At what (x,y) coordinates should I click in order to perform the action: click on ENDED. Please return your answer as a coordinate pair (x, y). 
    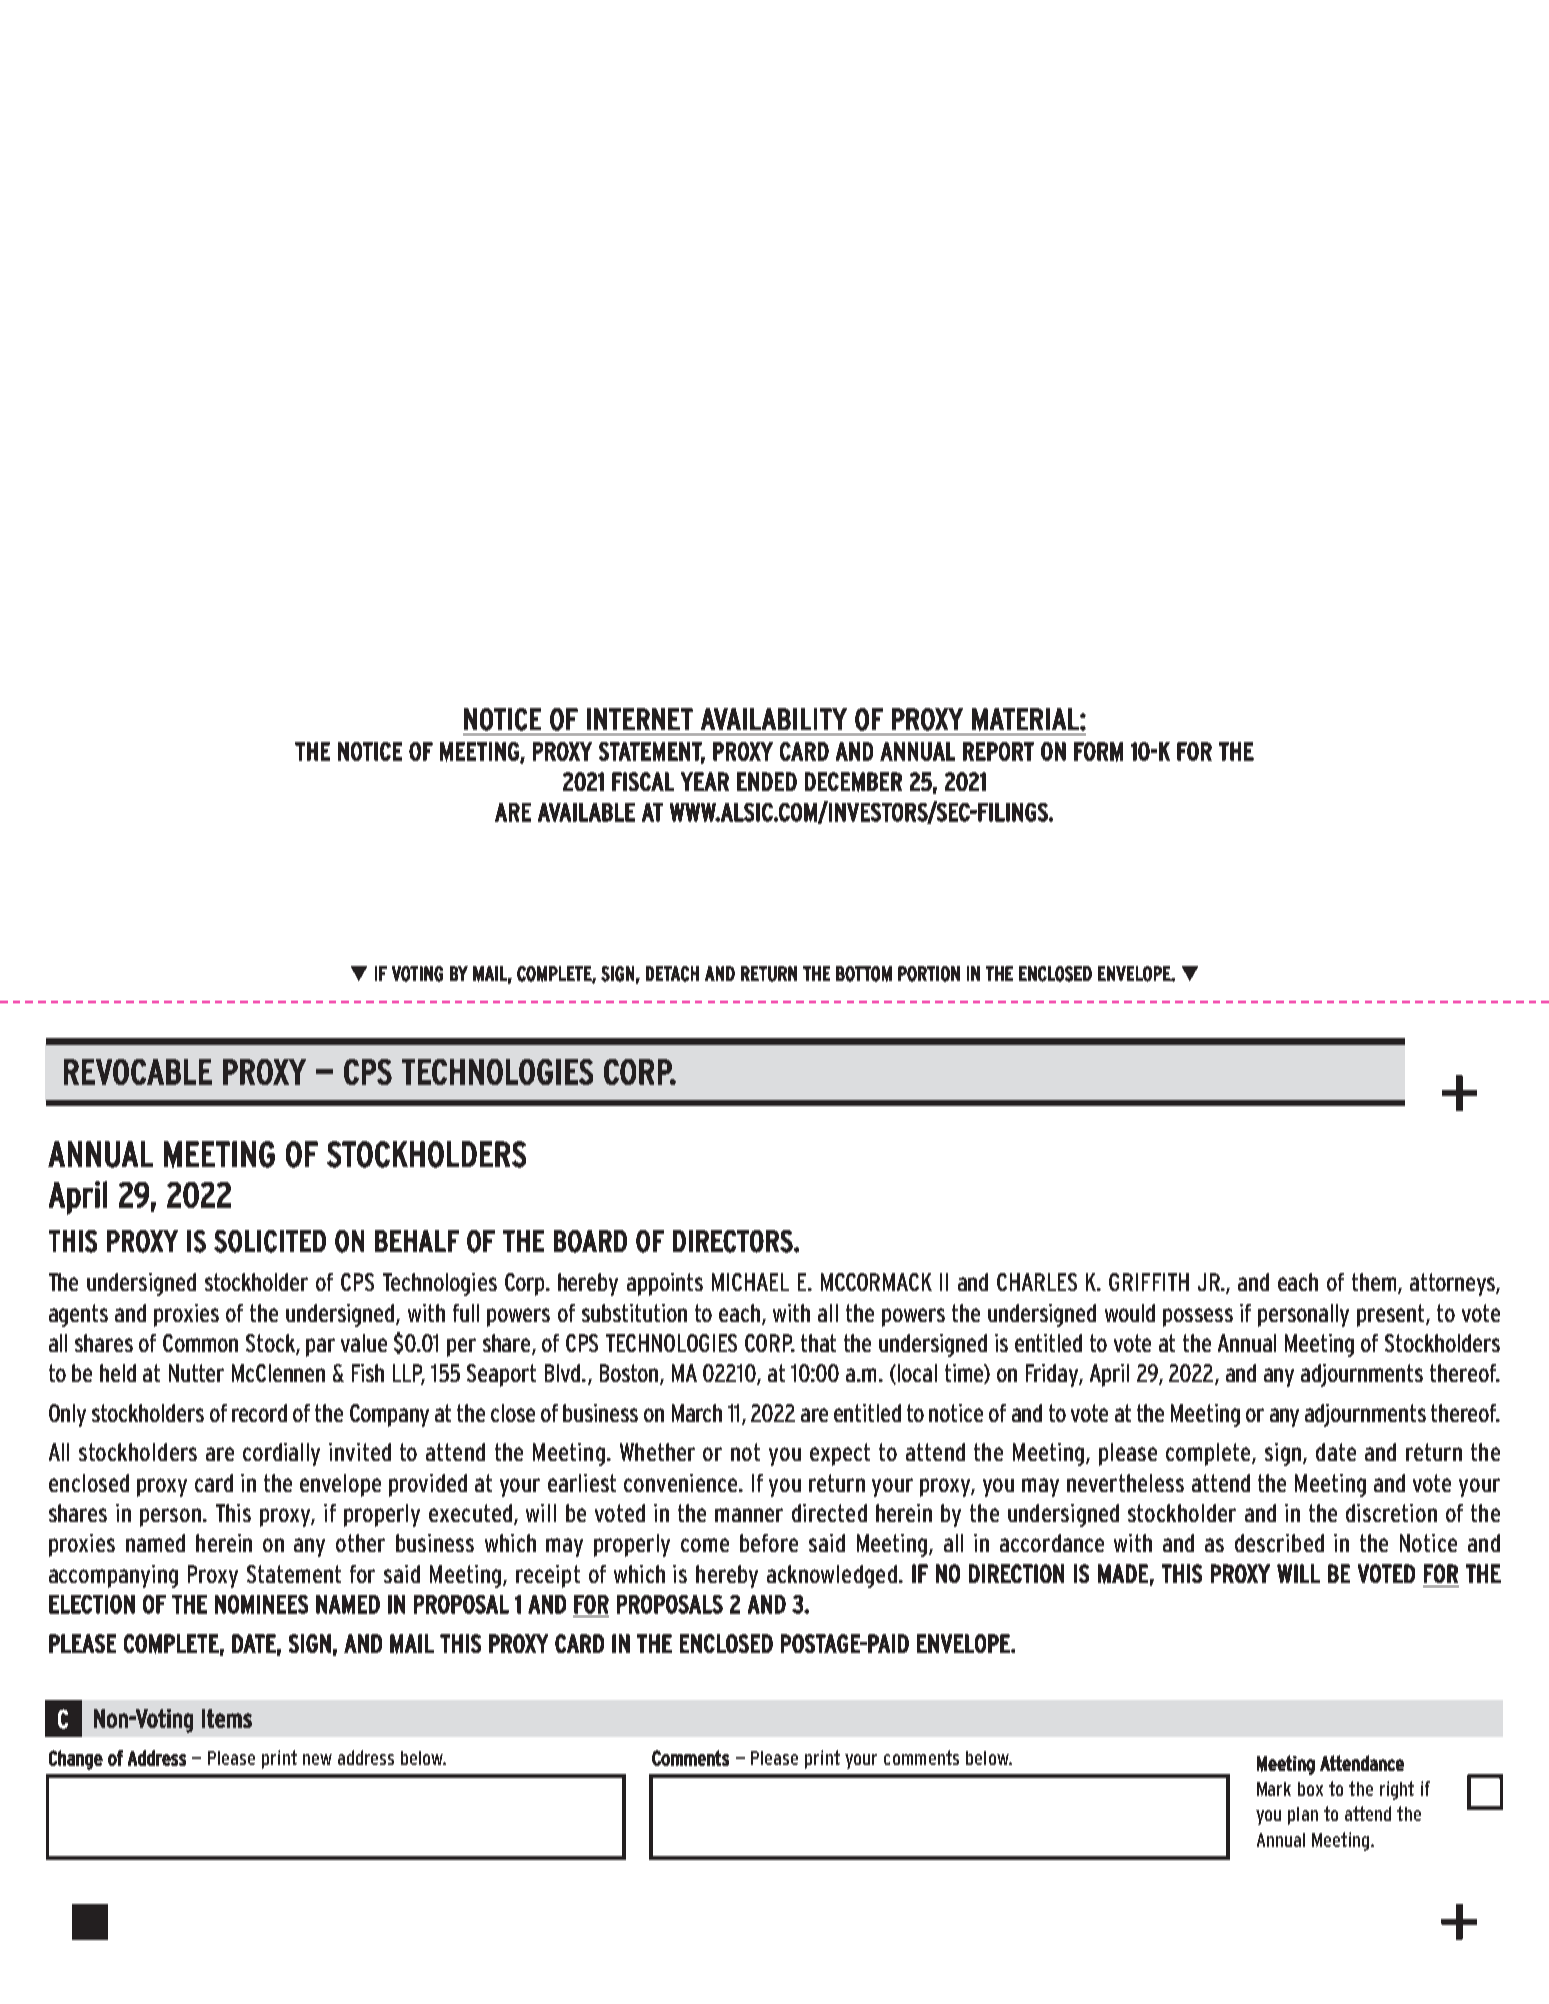
    Looking at the image, I should click on (767, 781).
